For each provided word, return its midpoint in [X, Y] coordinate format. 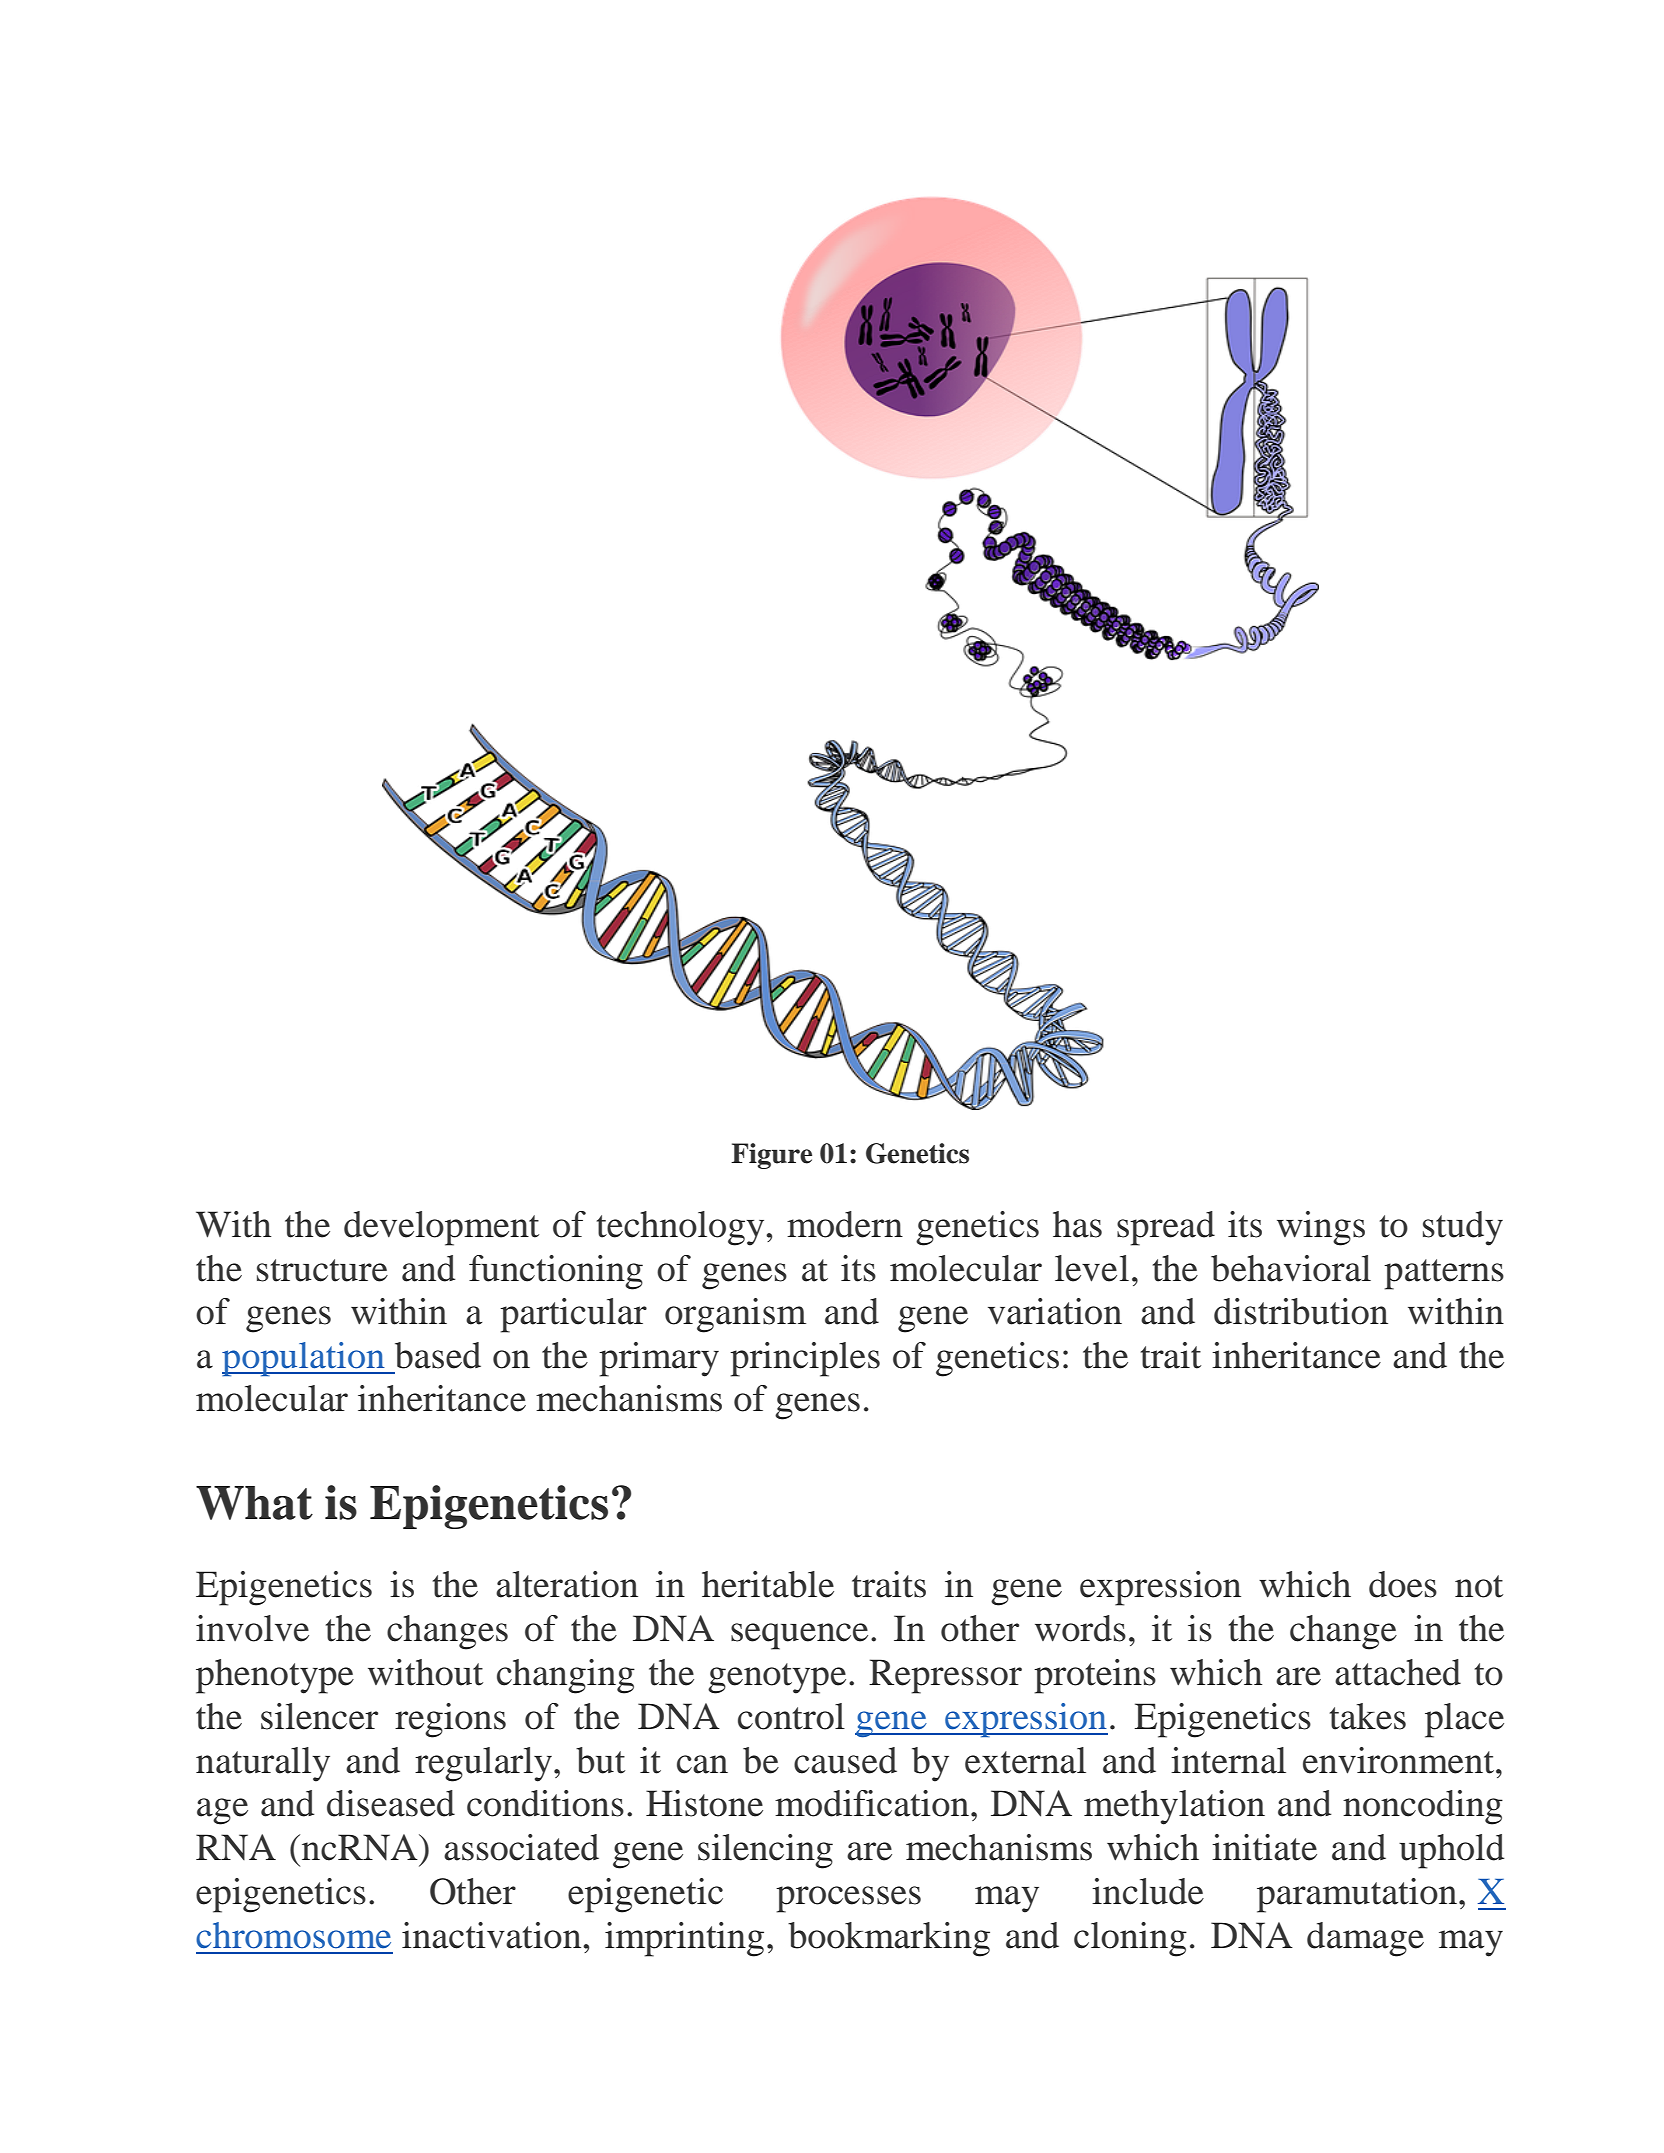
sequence [799, 1636]
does [1403, 1584]
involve [252, 1628]
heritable [768, 1584]
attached [1398, 1672]
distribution [1301, 1311]
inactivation [493, 1935]
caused [845, 1760]
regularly [483, 1764]
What [254, 1503]
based [438, 1355]
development [441, 1228]
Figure [771, 1156]
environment [1400, 1760]
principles [805, 1359]
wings [1321, 1228]
